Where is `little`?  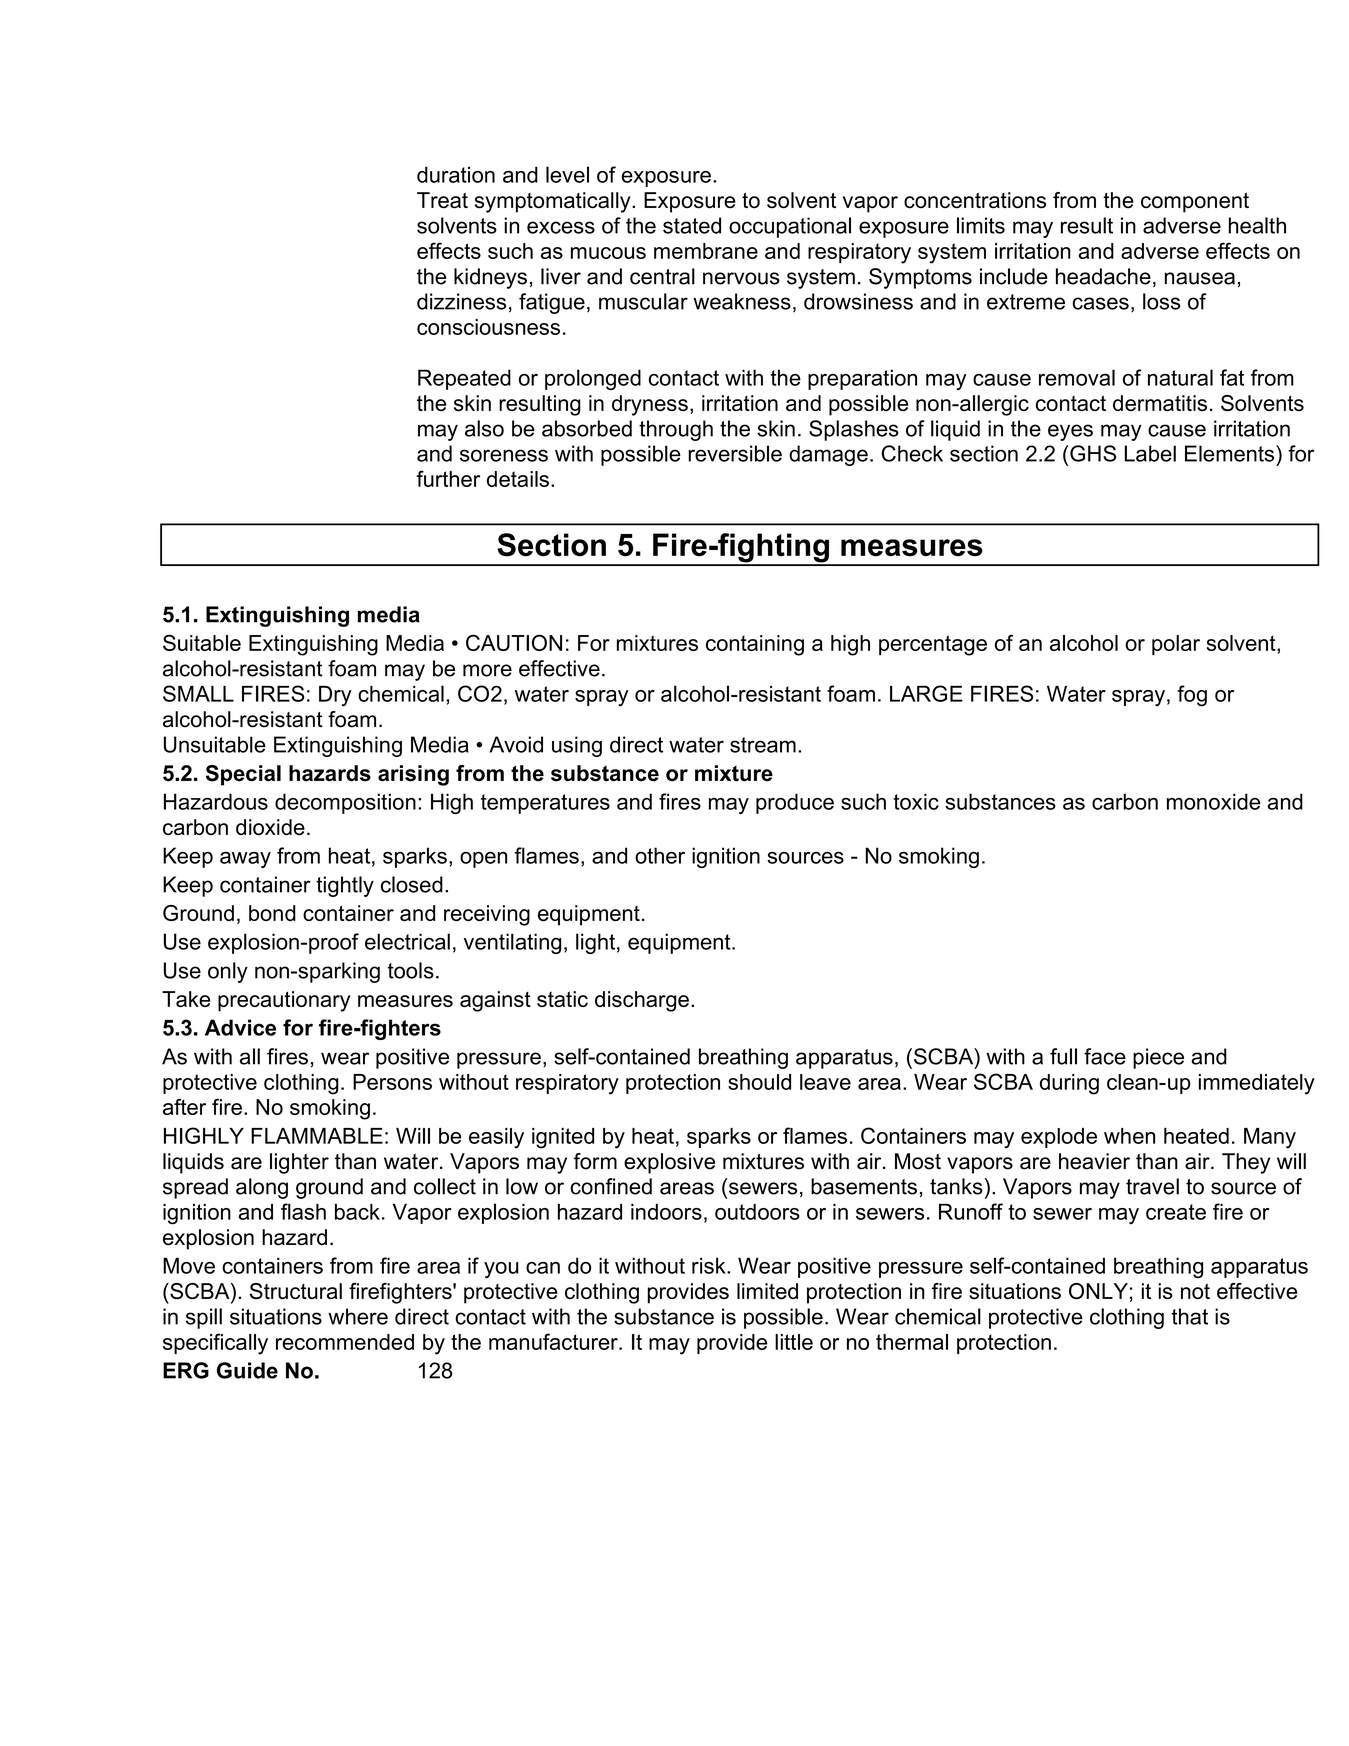 little is located at coordinates (794, 1342).
